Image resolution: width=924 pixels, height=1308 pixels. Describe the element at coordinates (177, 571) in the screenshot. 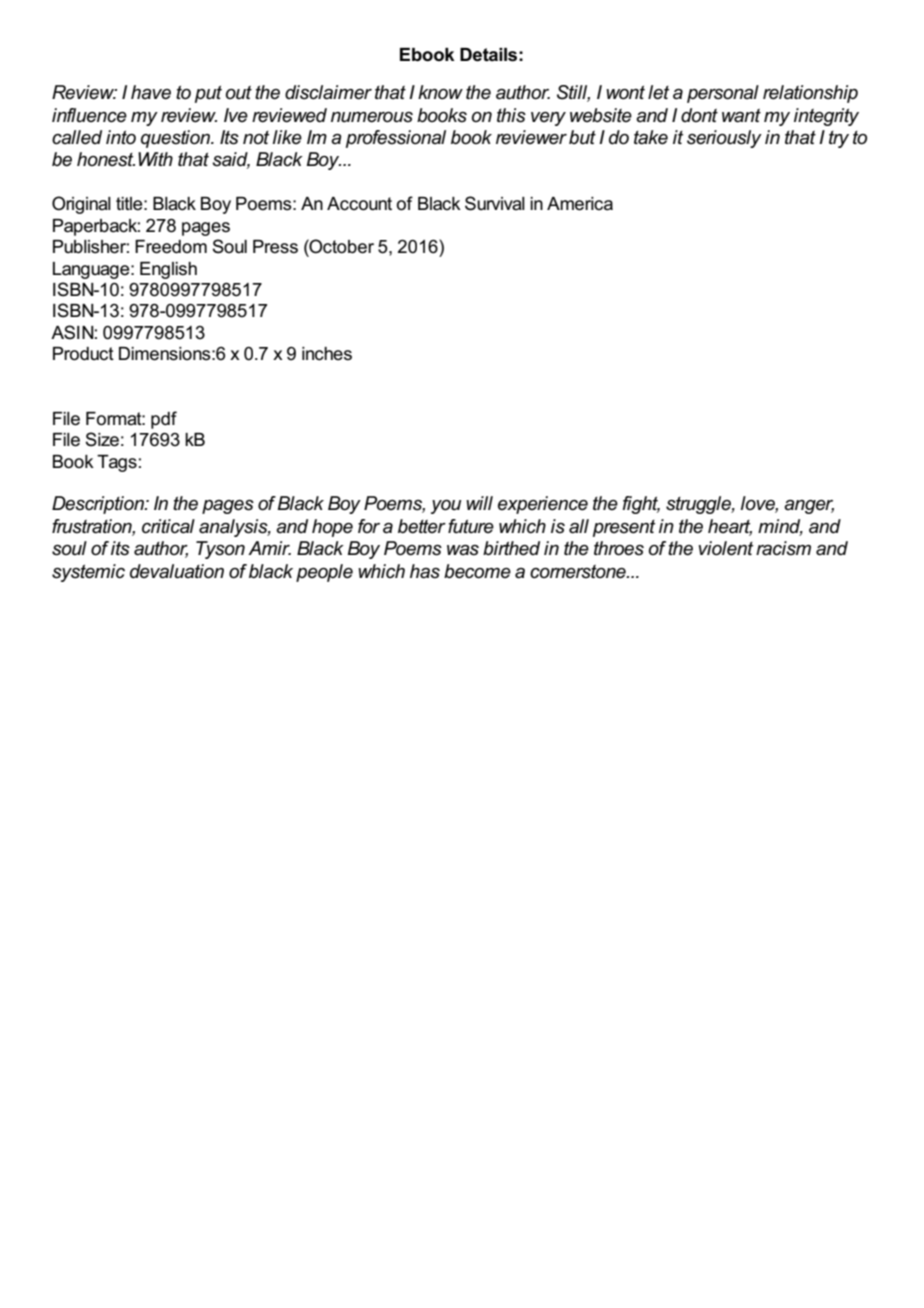

I see `devaluation` at that location.
